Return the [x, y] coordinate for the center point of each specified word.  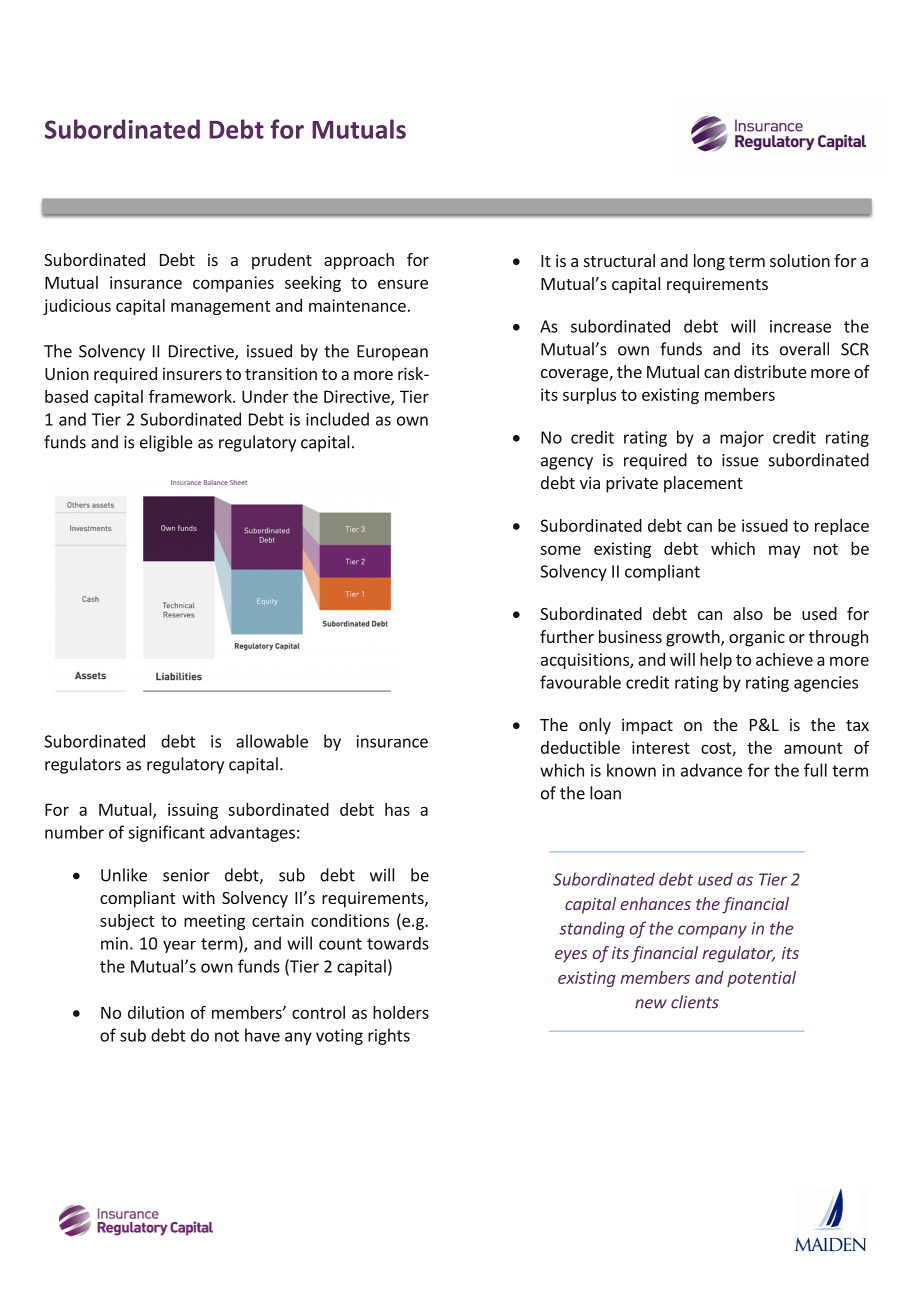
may [784, 551]
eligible [166, 443]
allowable [272, 741]
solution [800, 260]
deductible [580, 747]
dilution [156, 1012]
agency [567, 463]
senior [186, 875]
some [560, 550]
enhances [656, 903]
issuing [193, 811]
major [742, 439]
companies [233, 284]
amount [813, 748]
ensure [403, 284]
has [397, 809]
